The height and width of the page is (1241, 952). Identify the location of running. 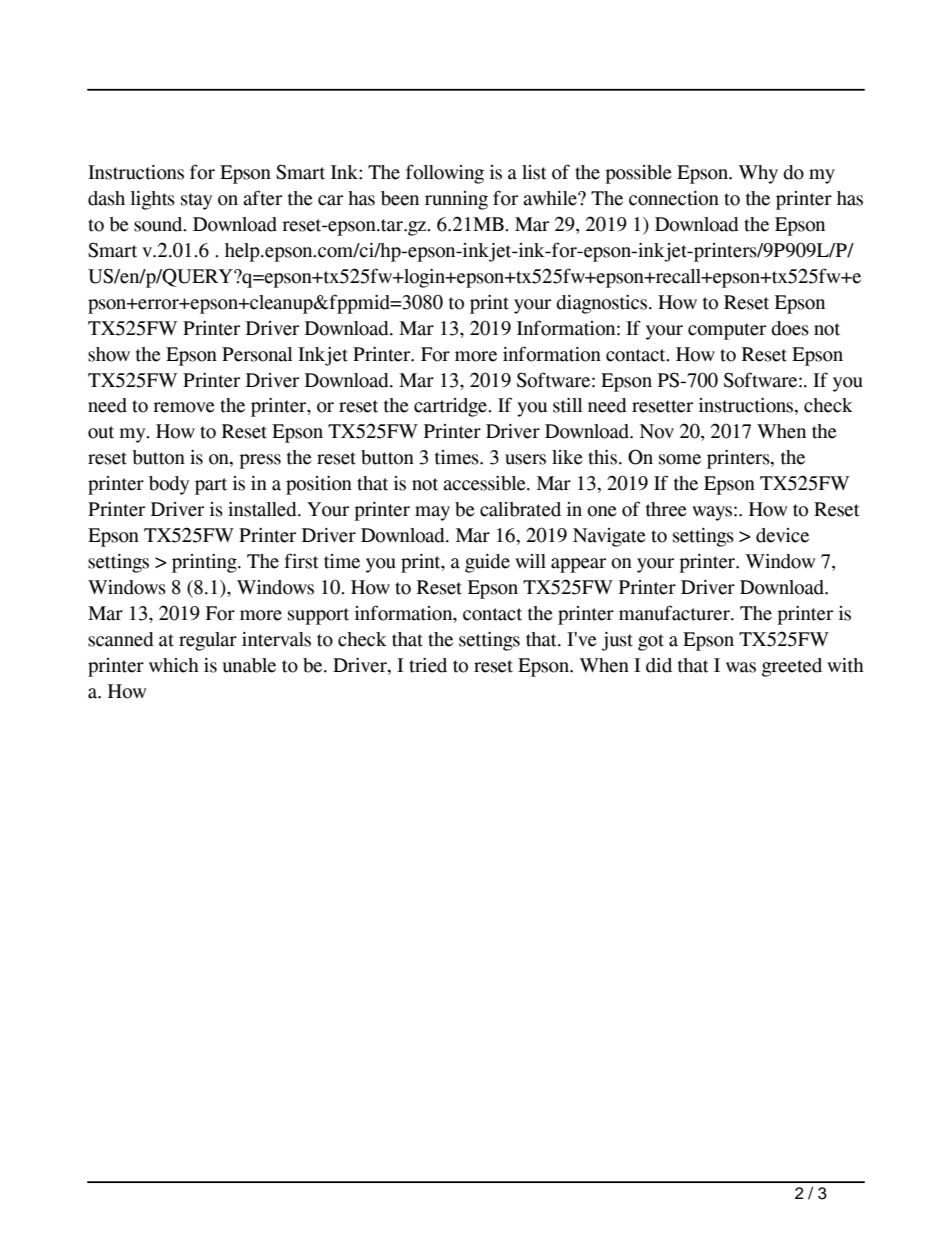
(456, 200).
